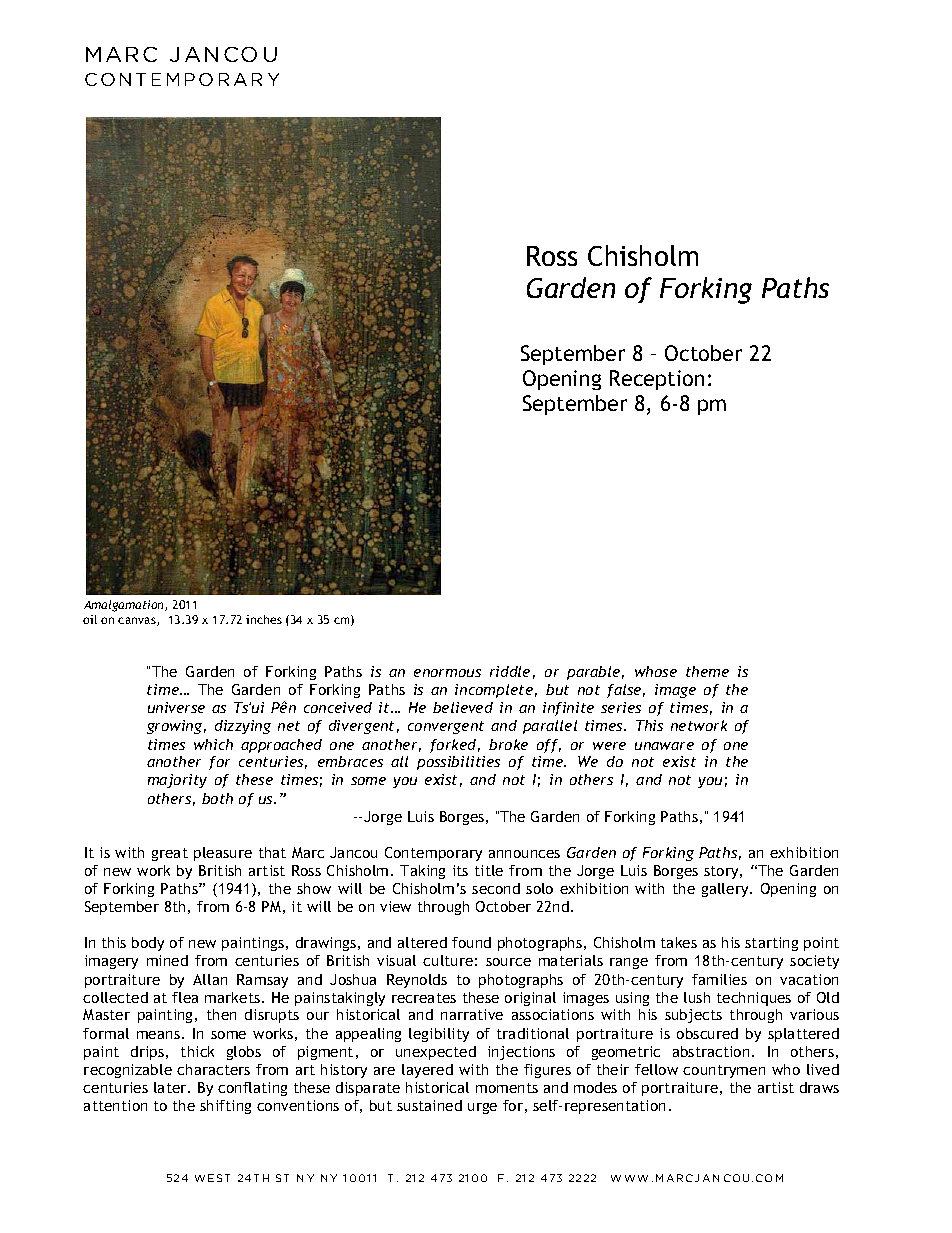 This image has width=952, height=1233. I want to click on convergent, so click(446, 727).
